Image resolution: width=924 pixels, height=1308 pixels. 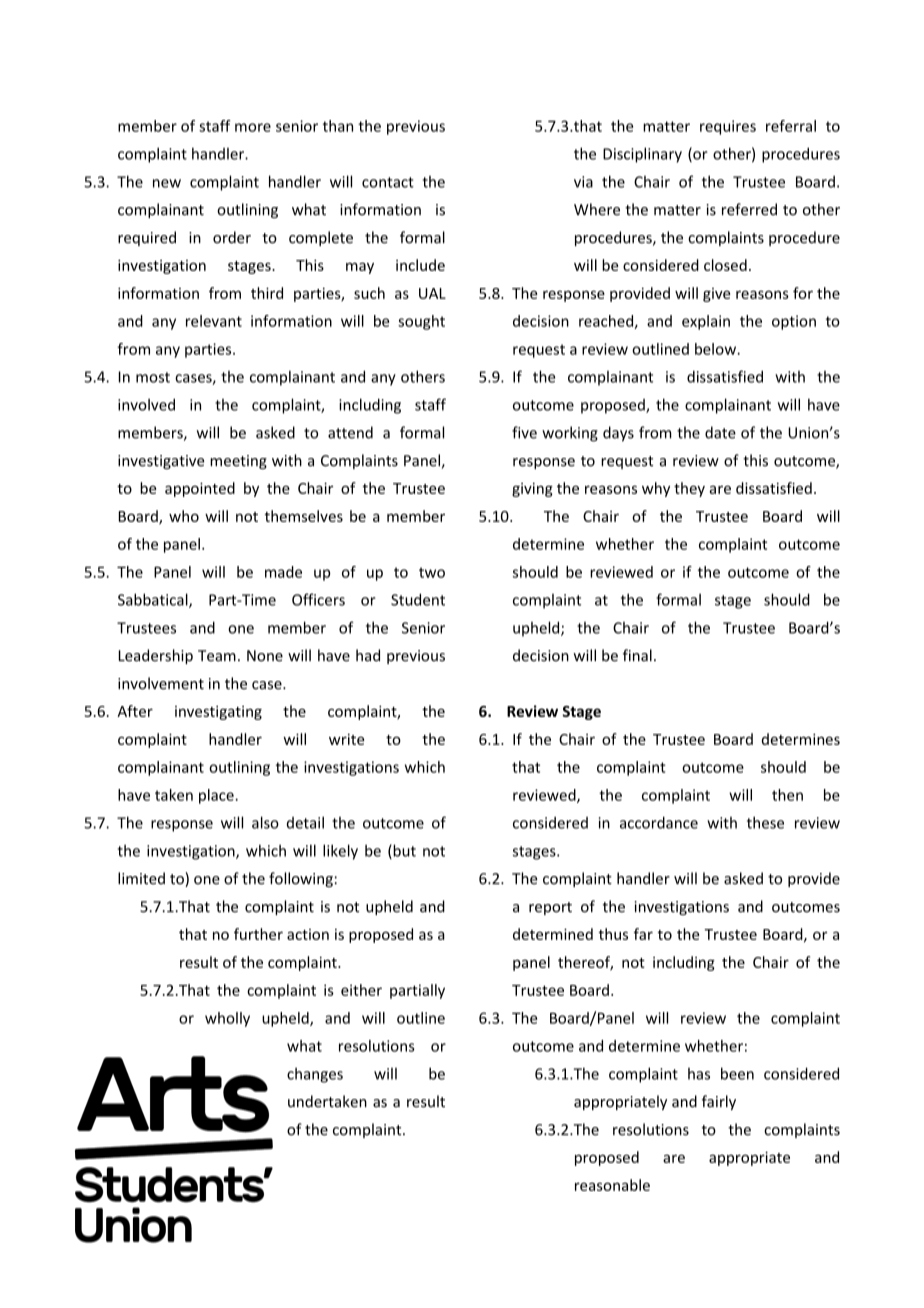 I want to click on more, so click(x=253, y=127).
